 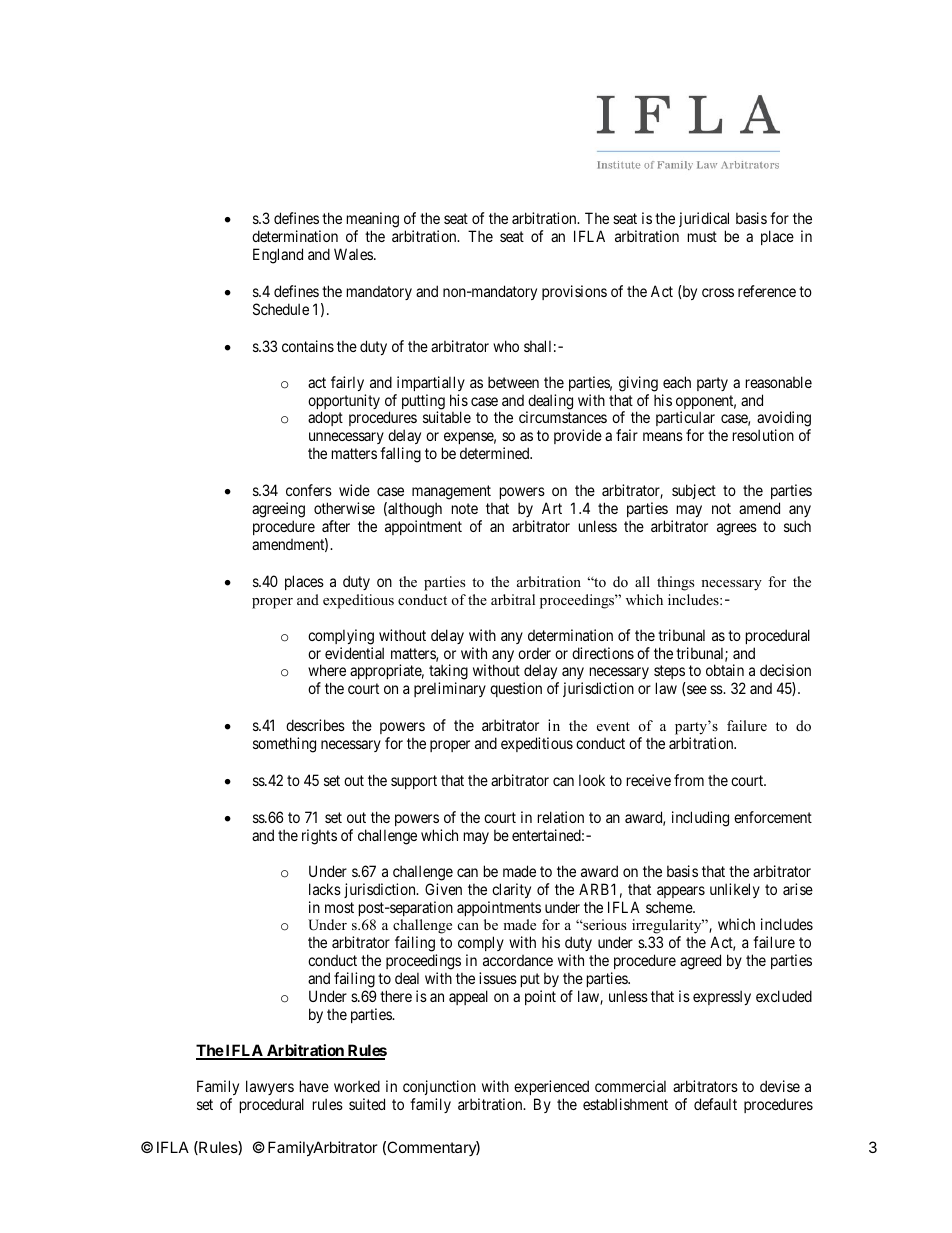 What do you see at coordinates (465, 508) in the screenshot?
I see `note` at bounding box center [465, 508].
